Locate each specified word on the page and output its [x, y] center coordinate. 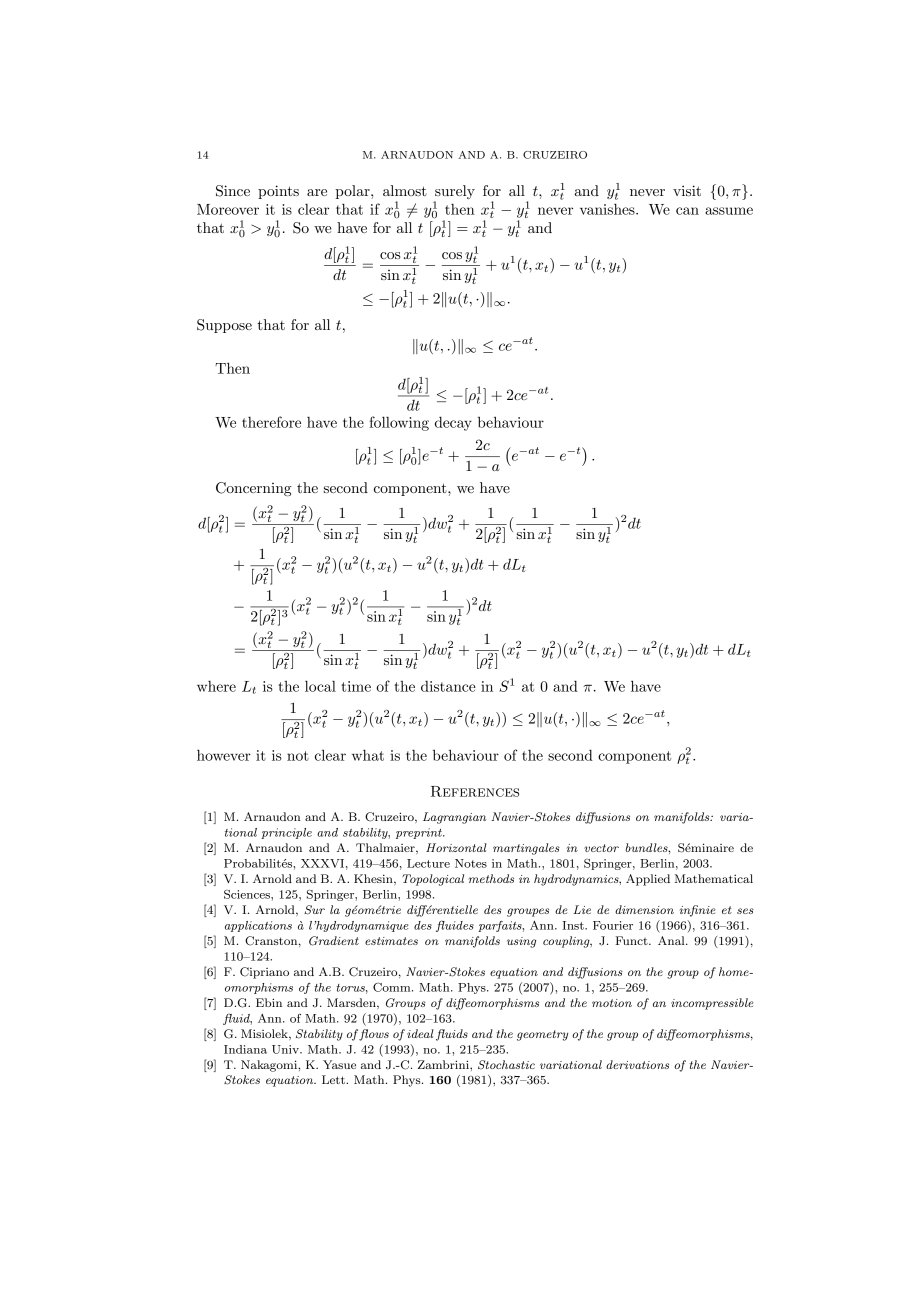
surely [455, 192]
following [399, 423]
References [475, 791]
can [687, 211]
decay [453, 423]
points [278, 192]
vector [601, 848]
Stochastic [506, 1065]
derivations [637, 1064]
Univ [286, 1049]
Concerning [254, 489]
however [224, 755]
